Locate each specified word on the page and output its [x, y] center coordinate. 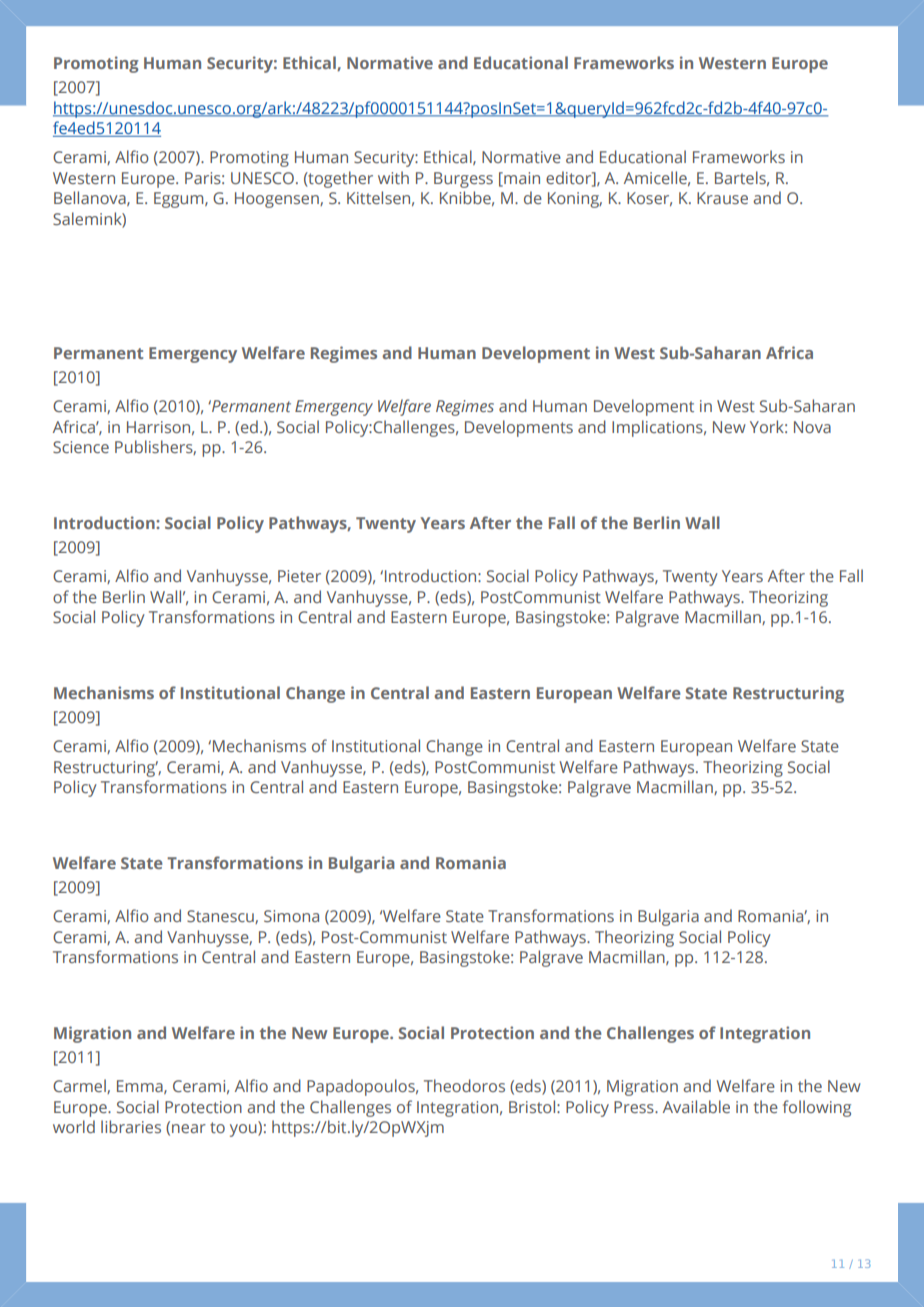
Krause [722, 198]
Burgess [463, 180]
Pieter [299, 576]
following [817, 1108]
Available [696, 1106]
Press [635, 1107]
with [393, 177]
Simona [291, 916]
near [189, 1128]
